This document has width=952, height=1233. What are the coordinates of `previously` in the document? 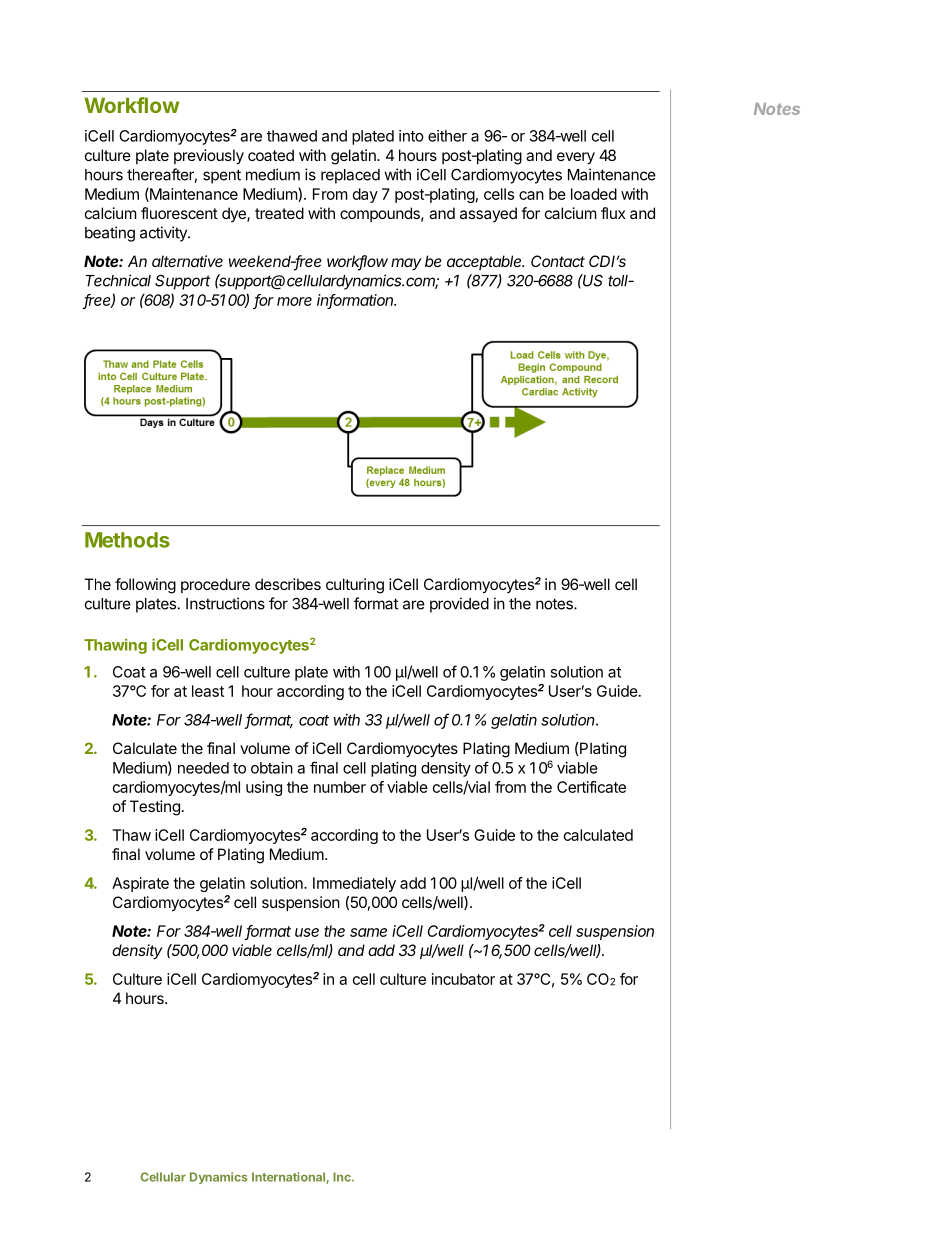 It's located at (209, 157).
